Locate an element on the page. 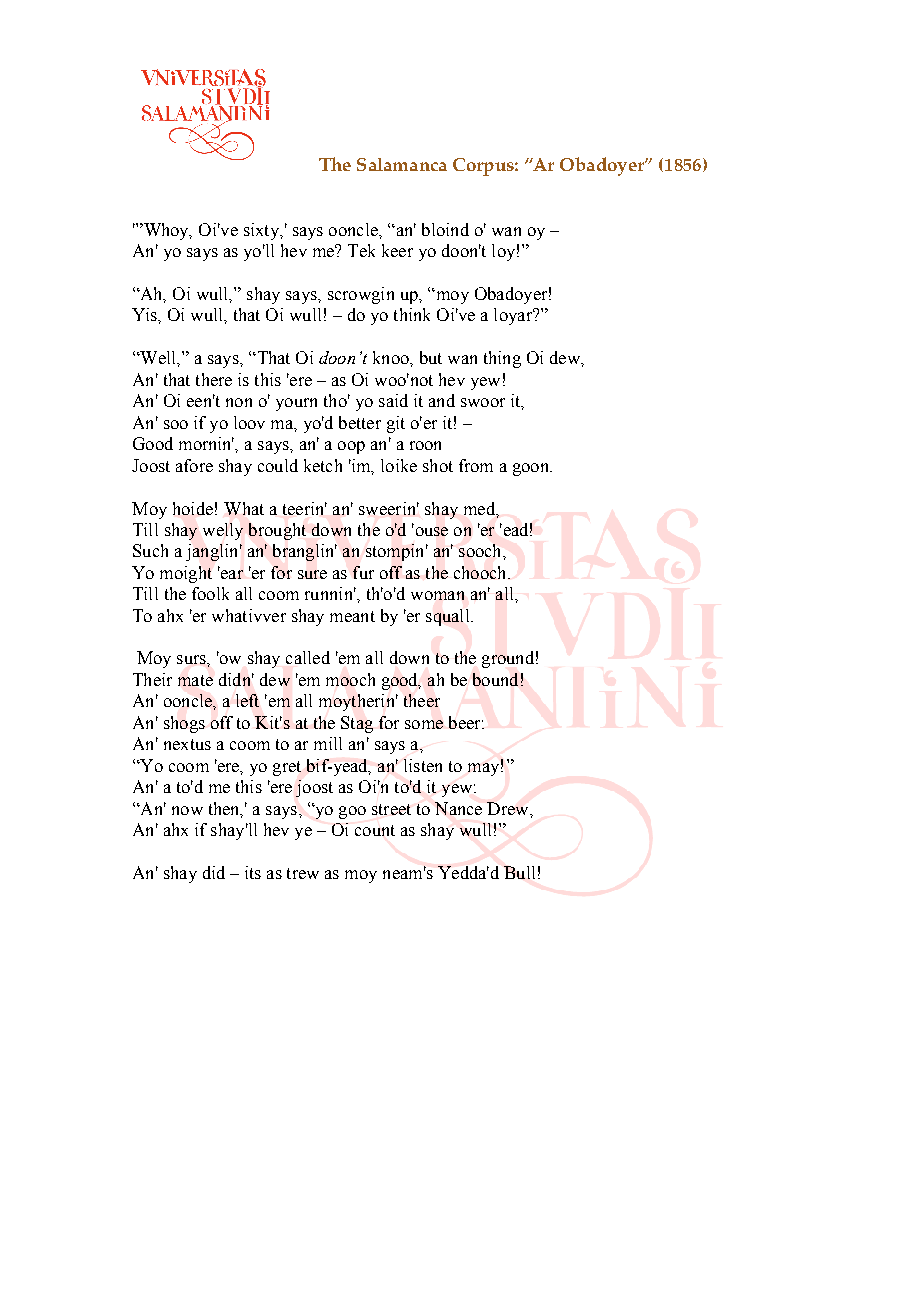  sixty is located at coordinates (262, 231).
